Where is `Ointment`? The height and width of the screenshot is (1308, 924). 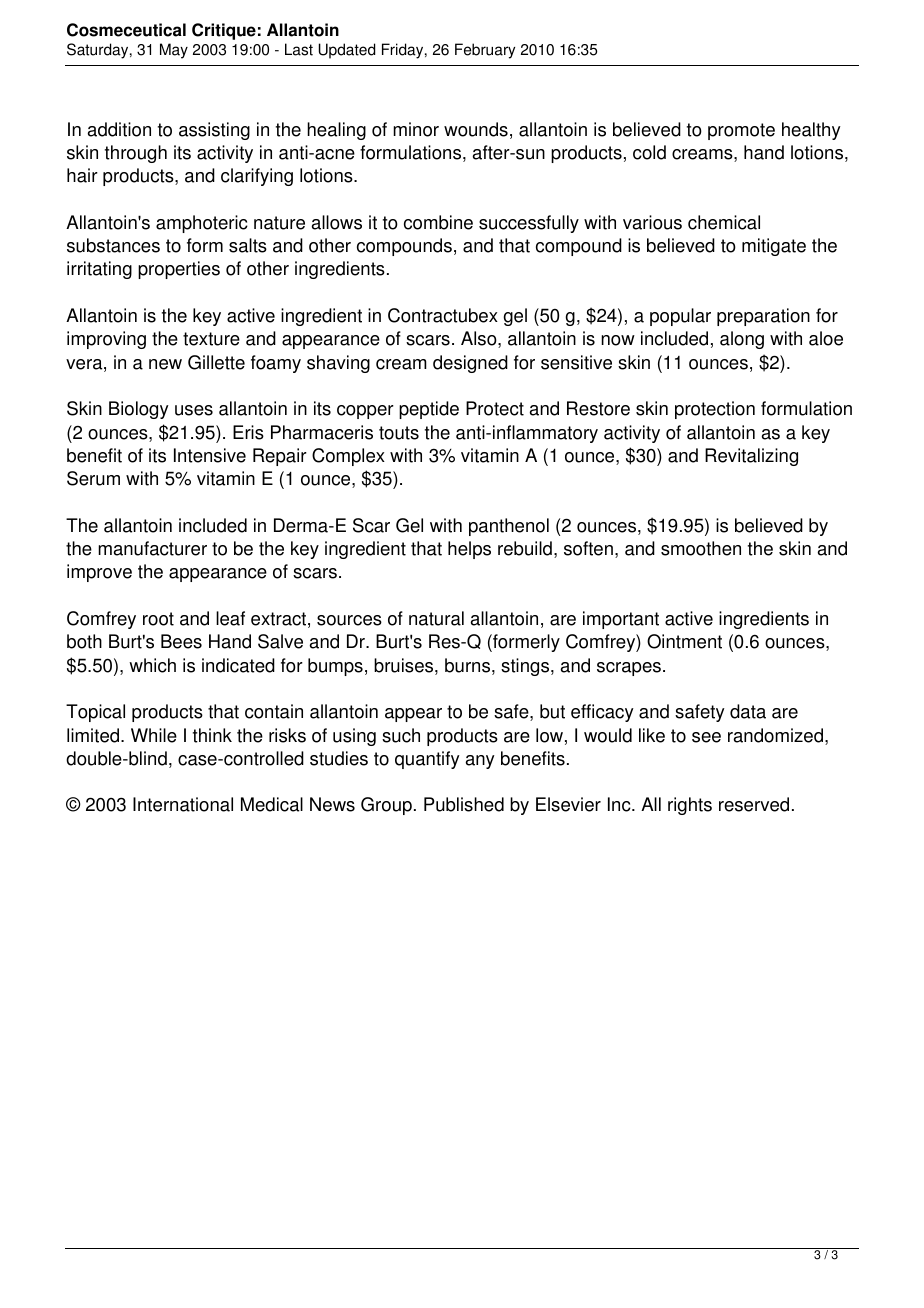
Ointment is located at coordinates (684, 641).
